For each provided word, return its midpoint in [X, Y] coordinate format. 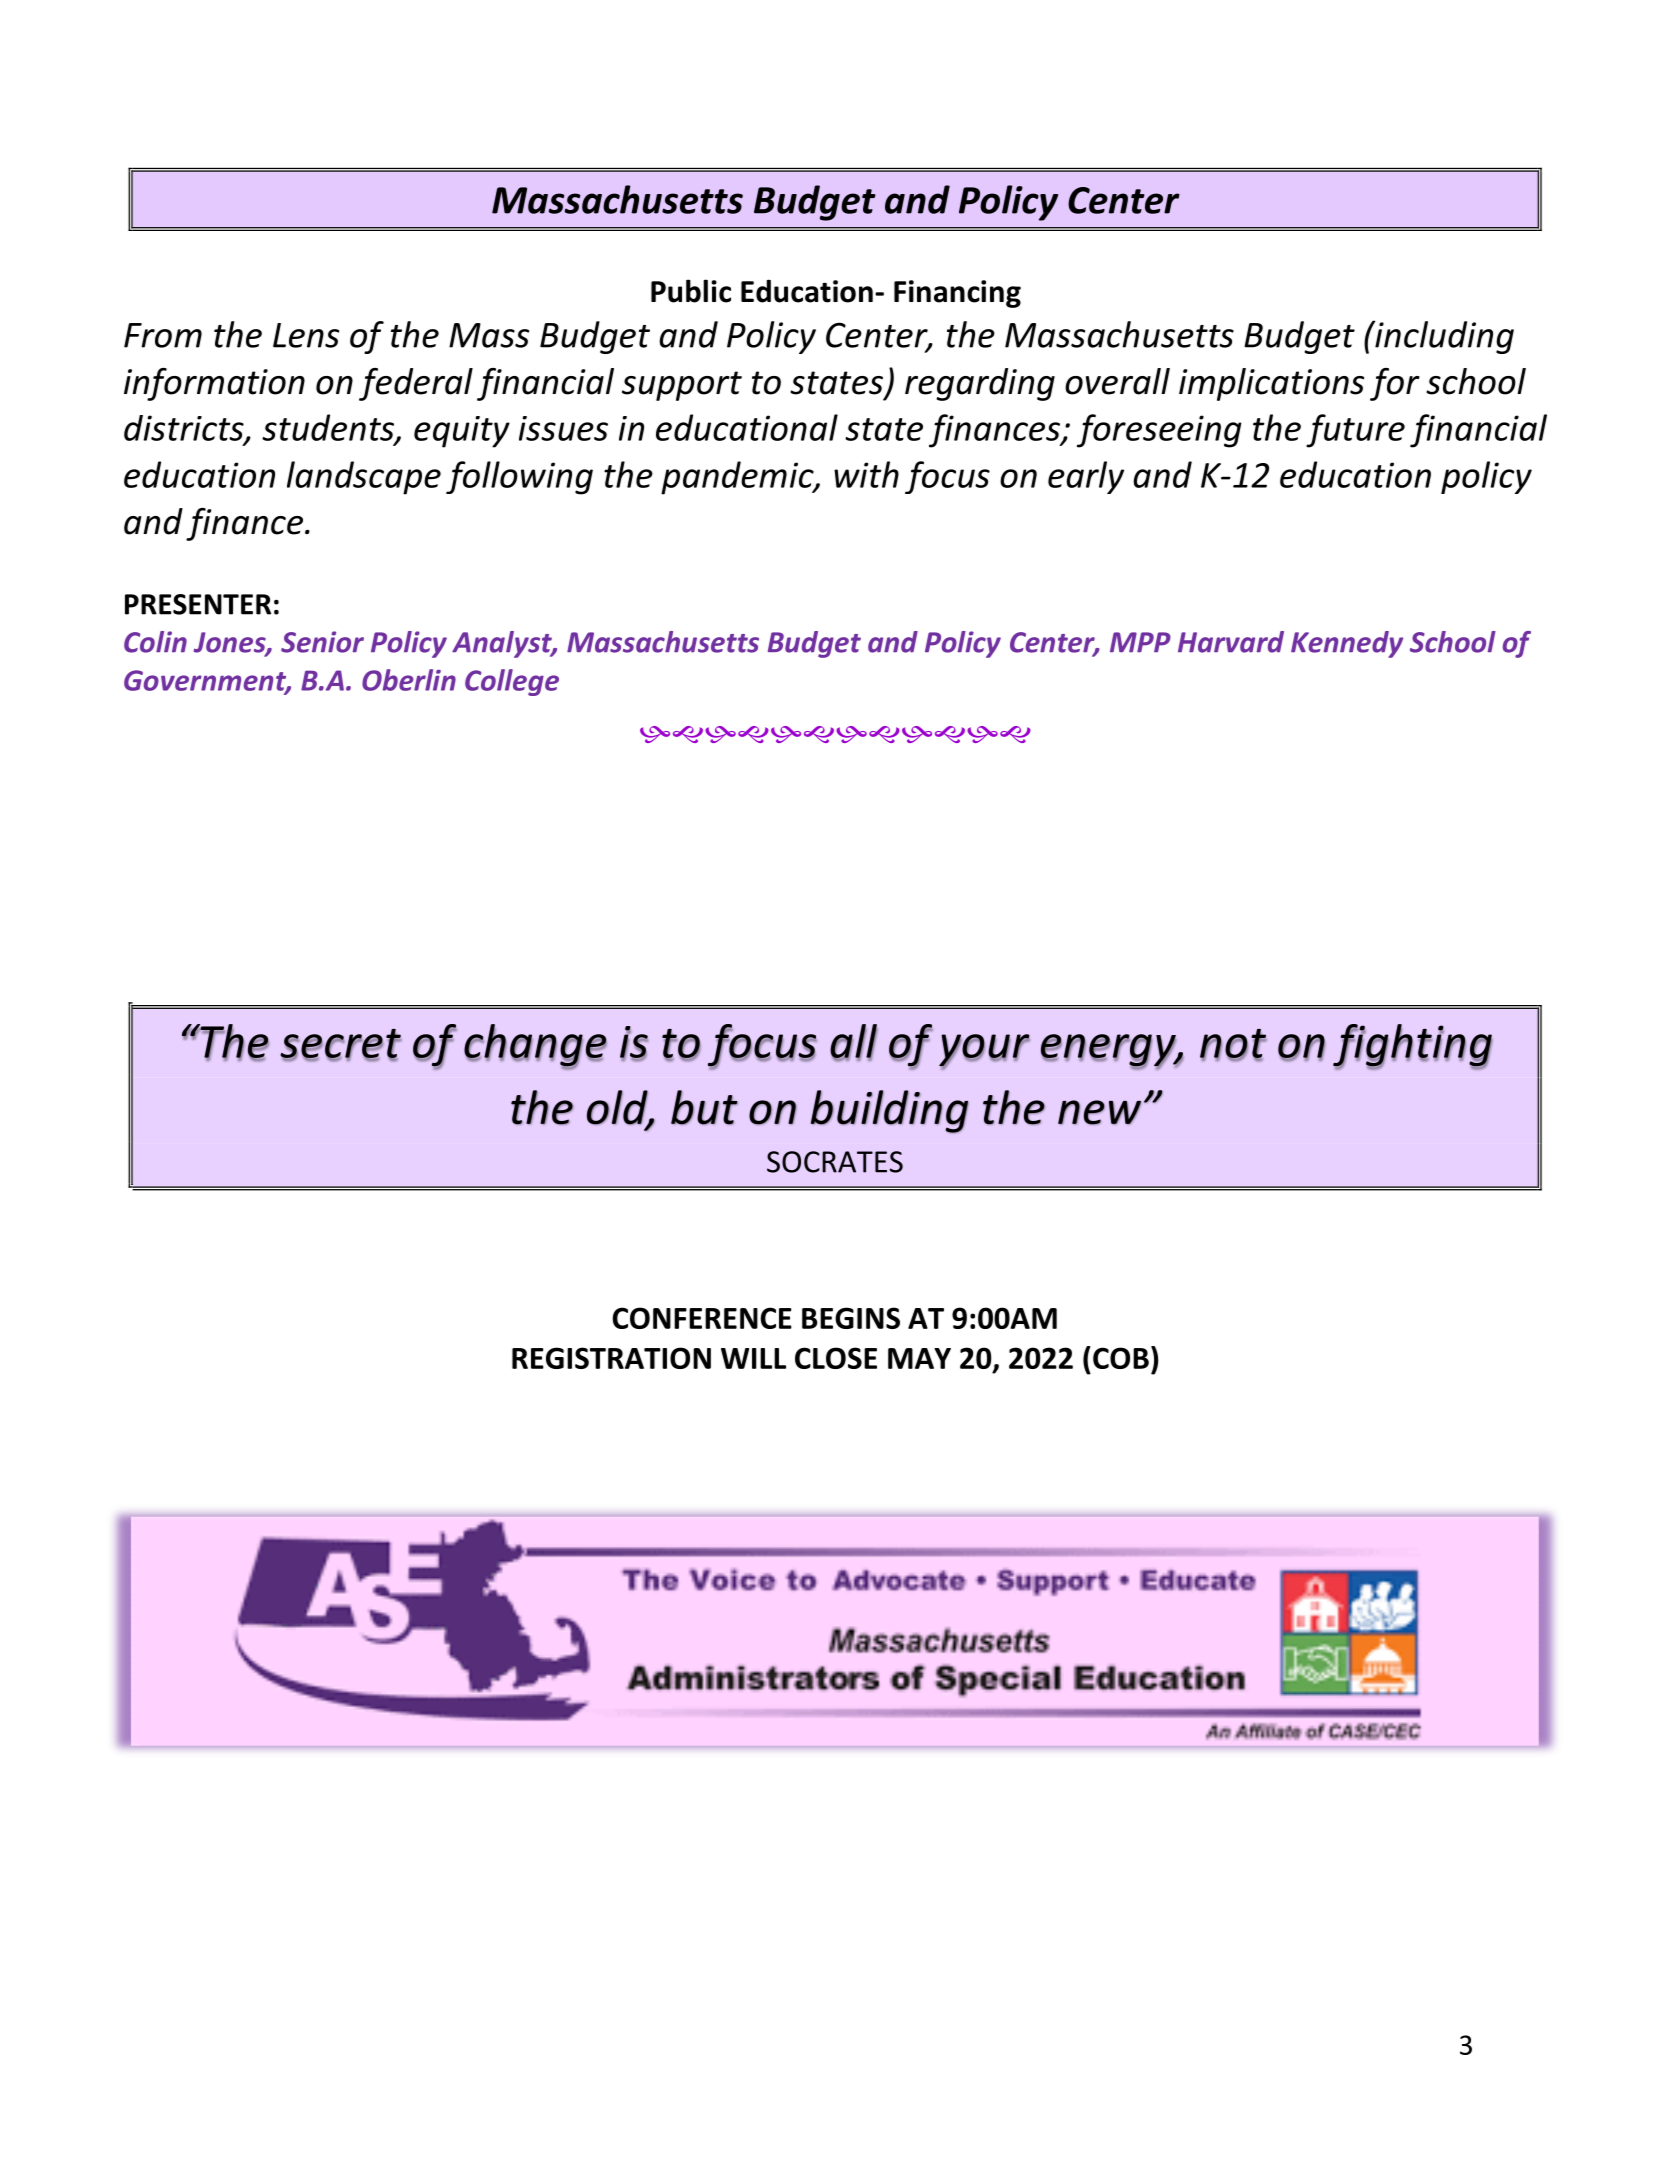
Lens [306, 335]
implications [1271, 384]
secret [340, 1044]
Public [691, 291]
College [512, 682]
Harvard [1231, 642]
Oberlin [409, 680]
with [866, 474]
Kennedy [1347, 644]
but [704, 1107]
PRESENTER [198, 604]
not [1233, 1044]
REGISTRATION [611, 1358]
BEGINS [851, 1318]
